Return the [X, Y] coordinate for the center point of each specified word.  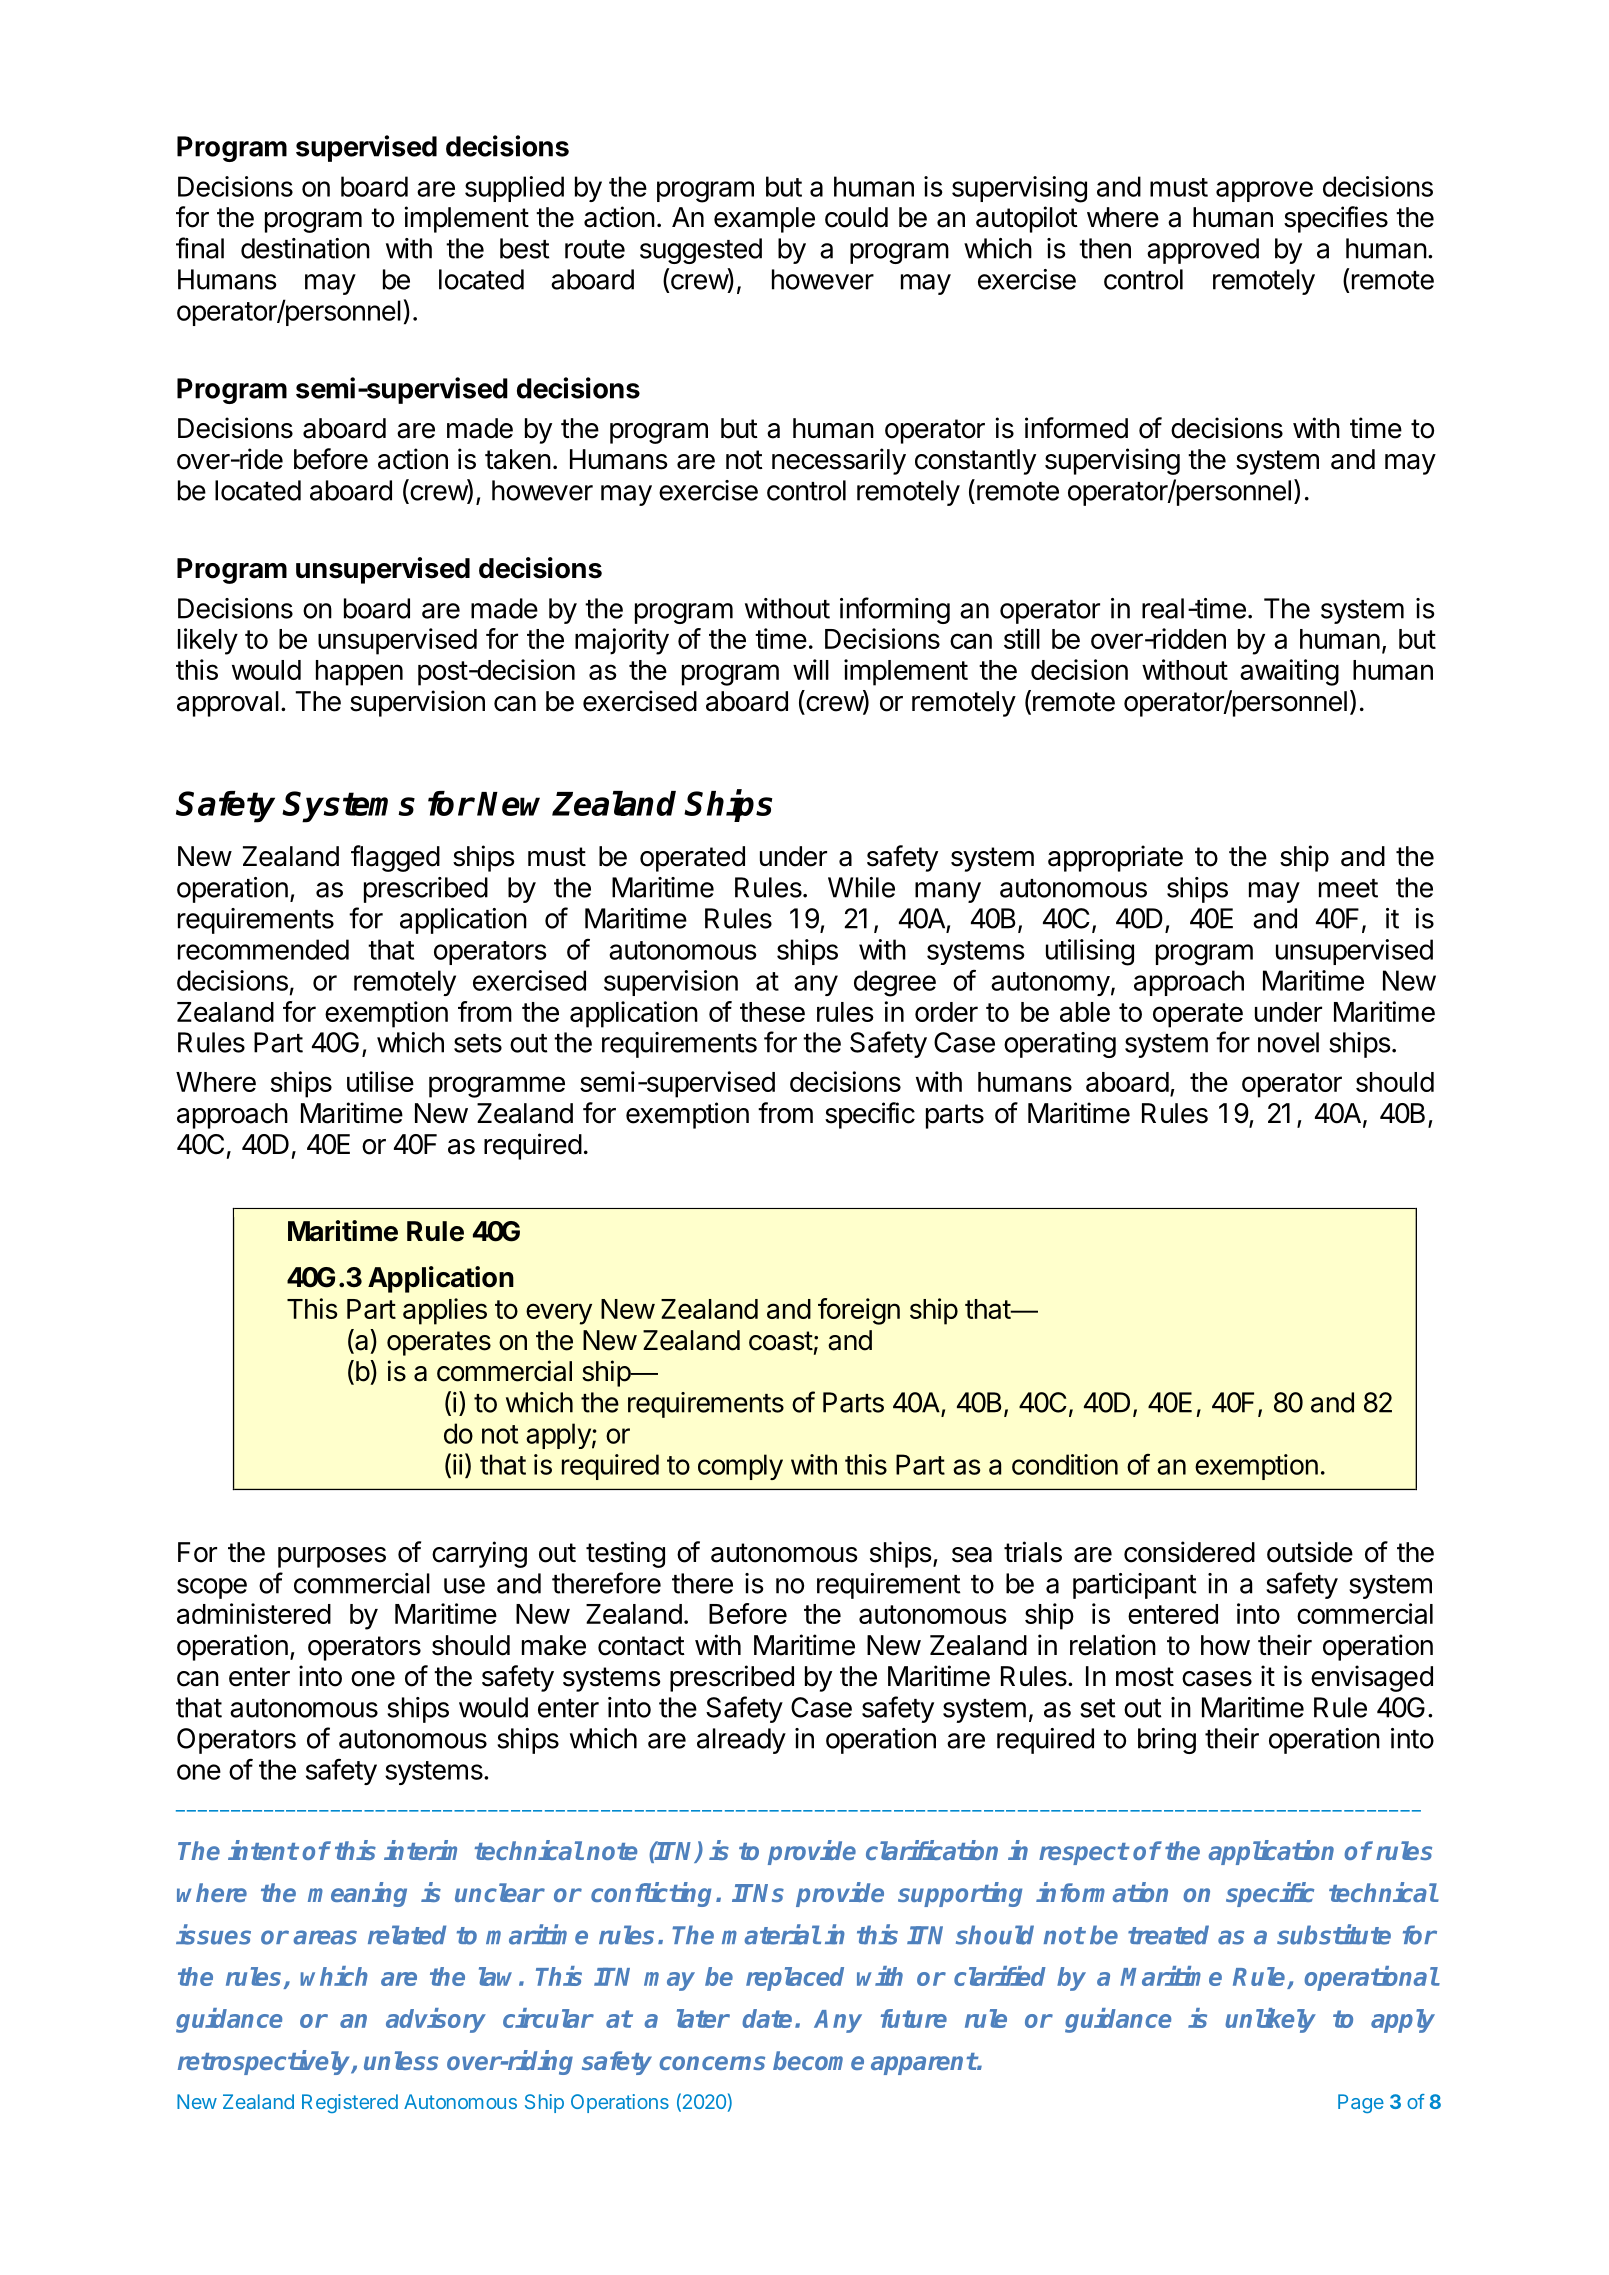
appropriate [1115, 858]
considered [1189, 1552]
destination [305, 248]
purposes [332, 1557]
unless [401, 2060]
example [764, 220]
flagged [395, 858]
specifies [1336, 219]
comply [740, 1467]
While [861, 887]
